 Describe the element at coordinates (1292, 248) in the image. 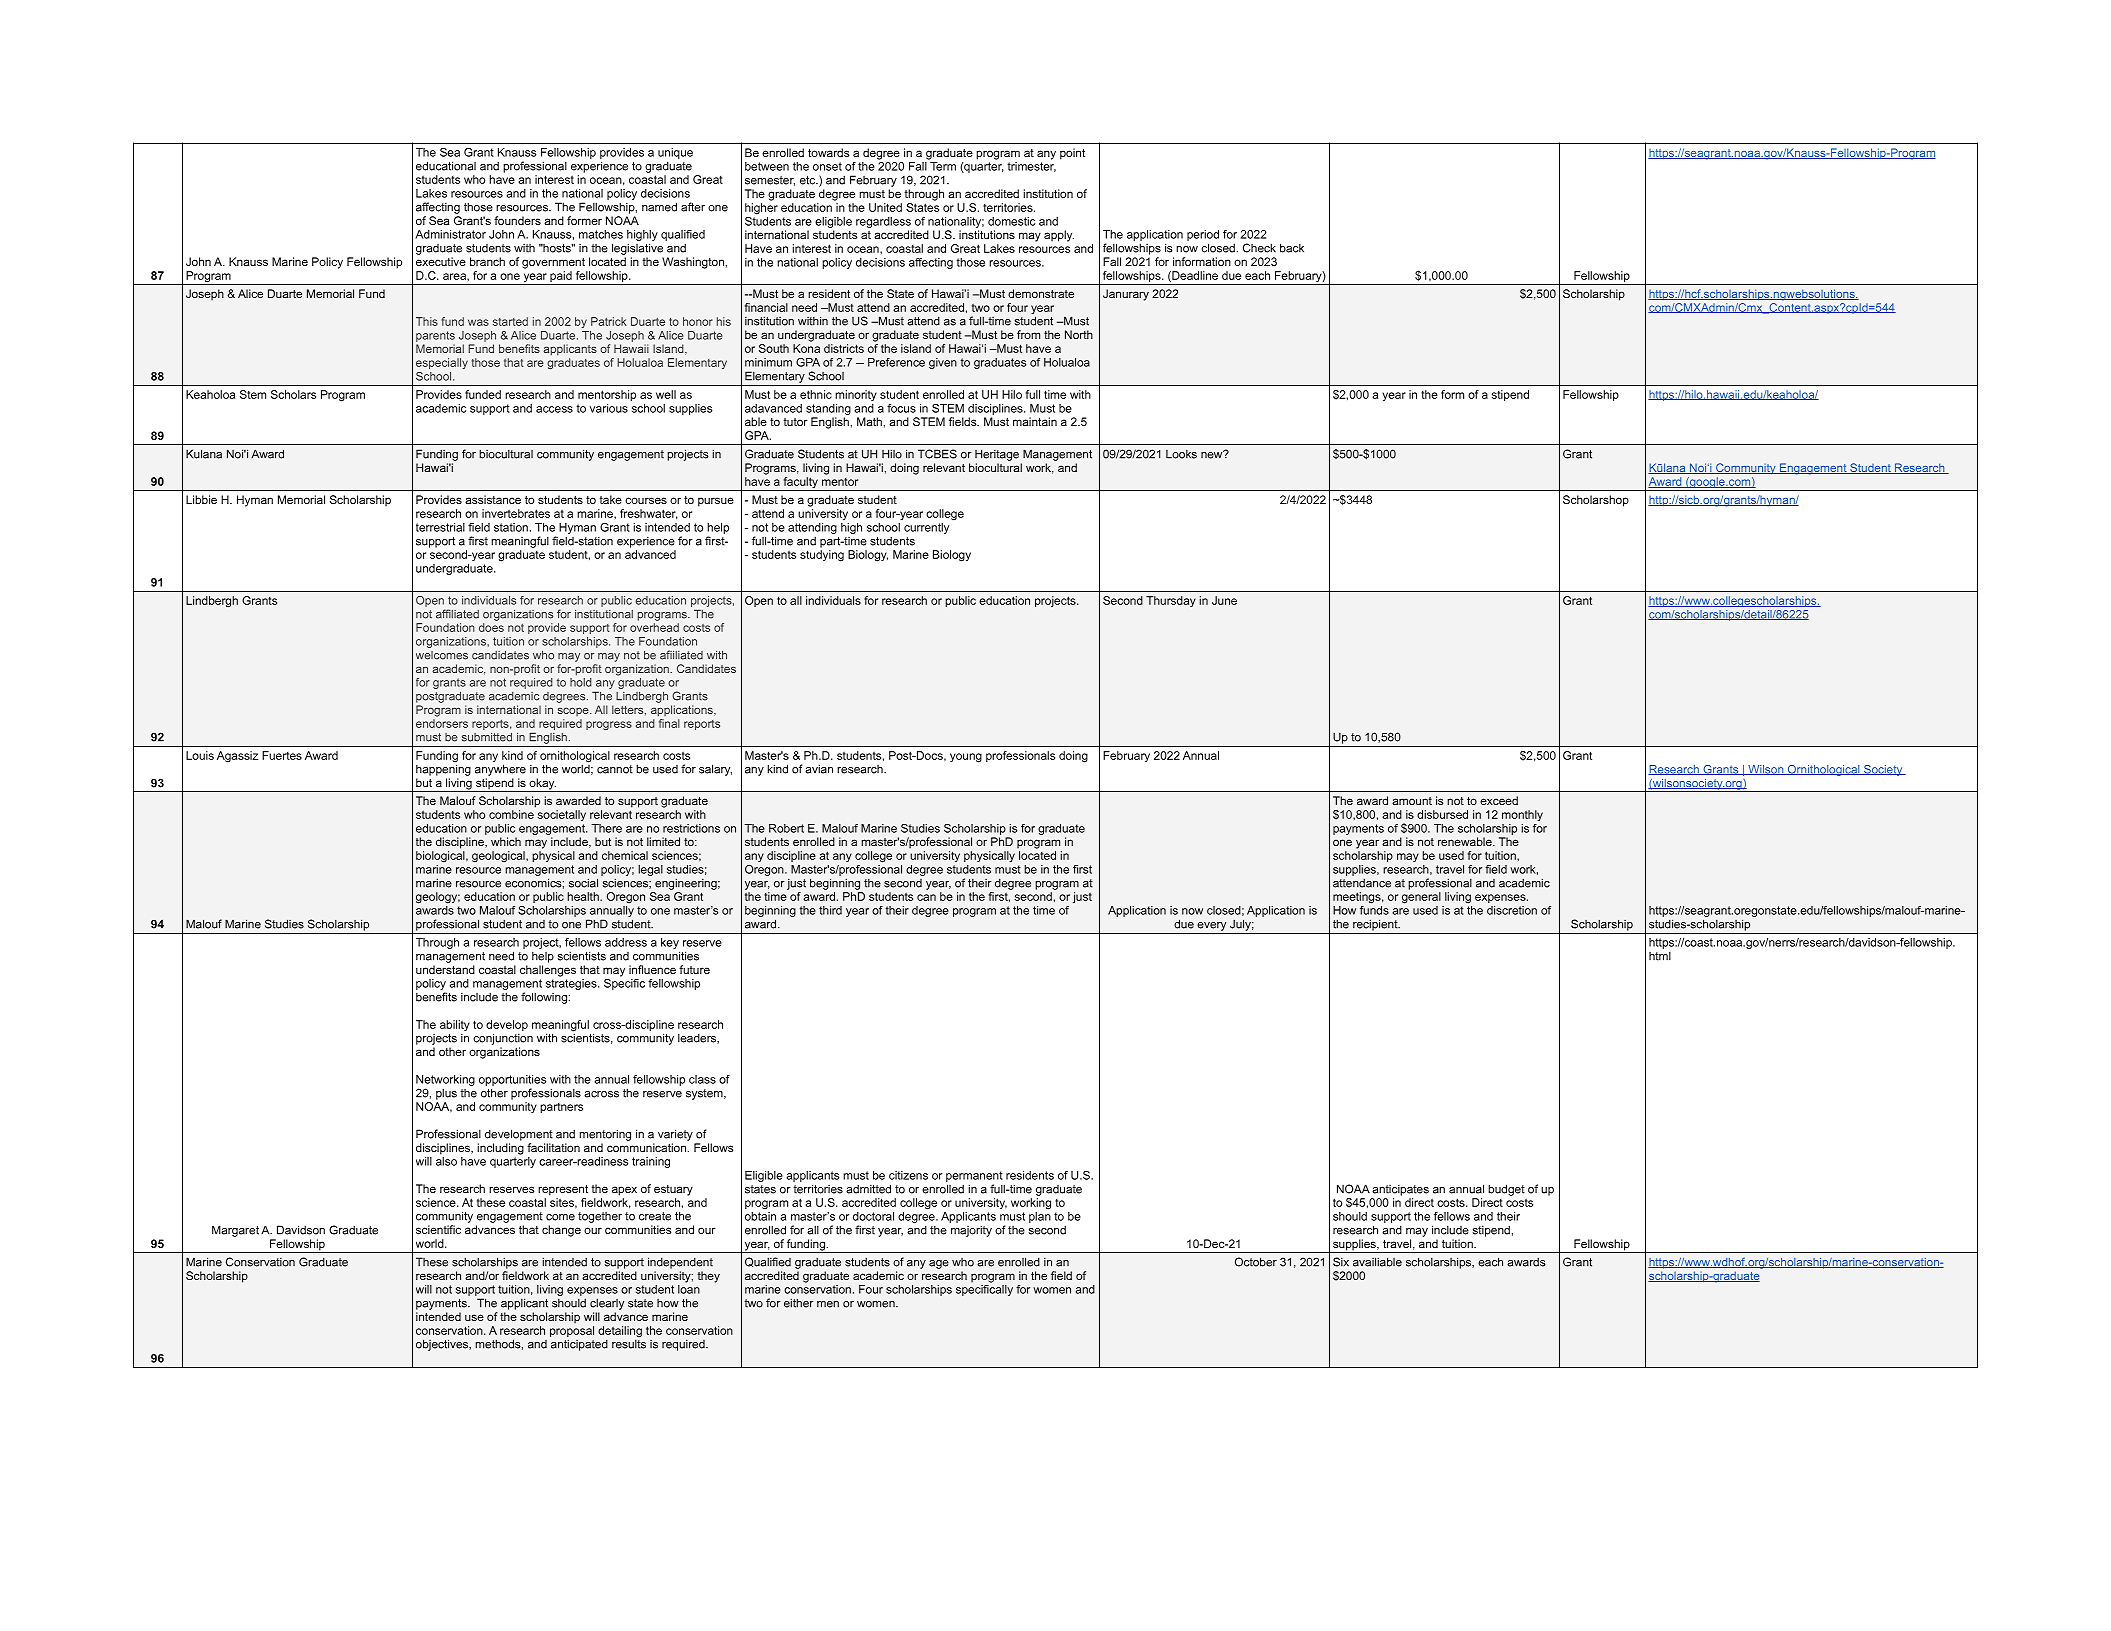

I see `back` at that location.
